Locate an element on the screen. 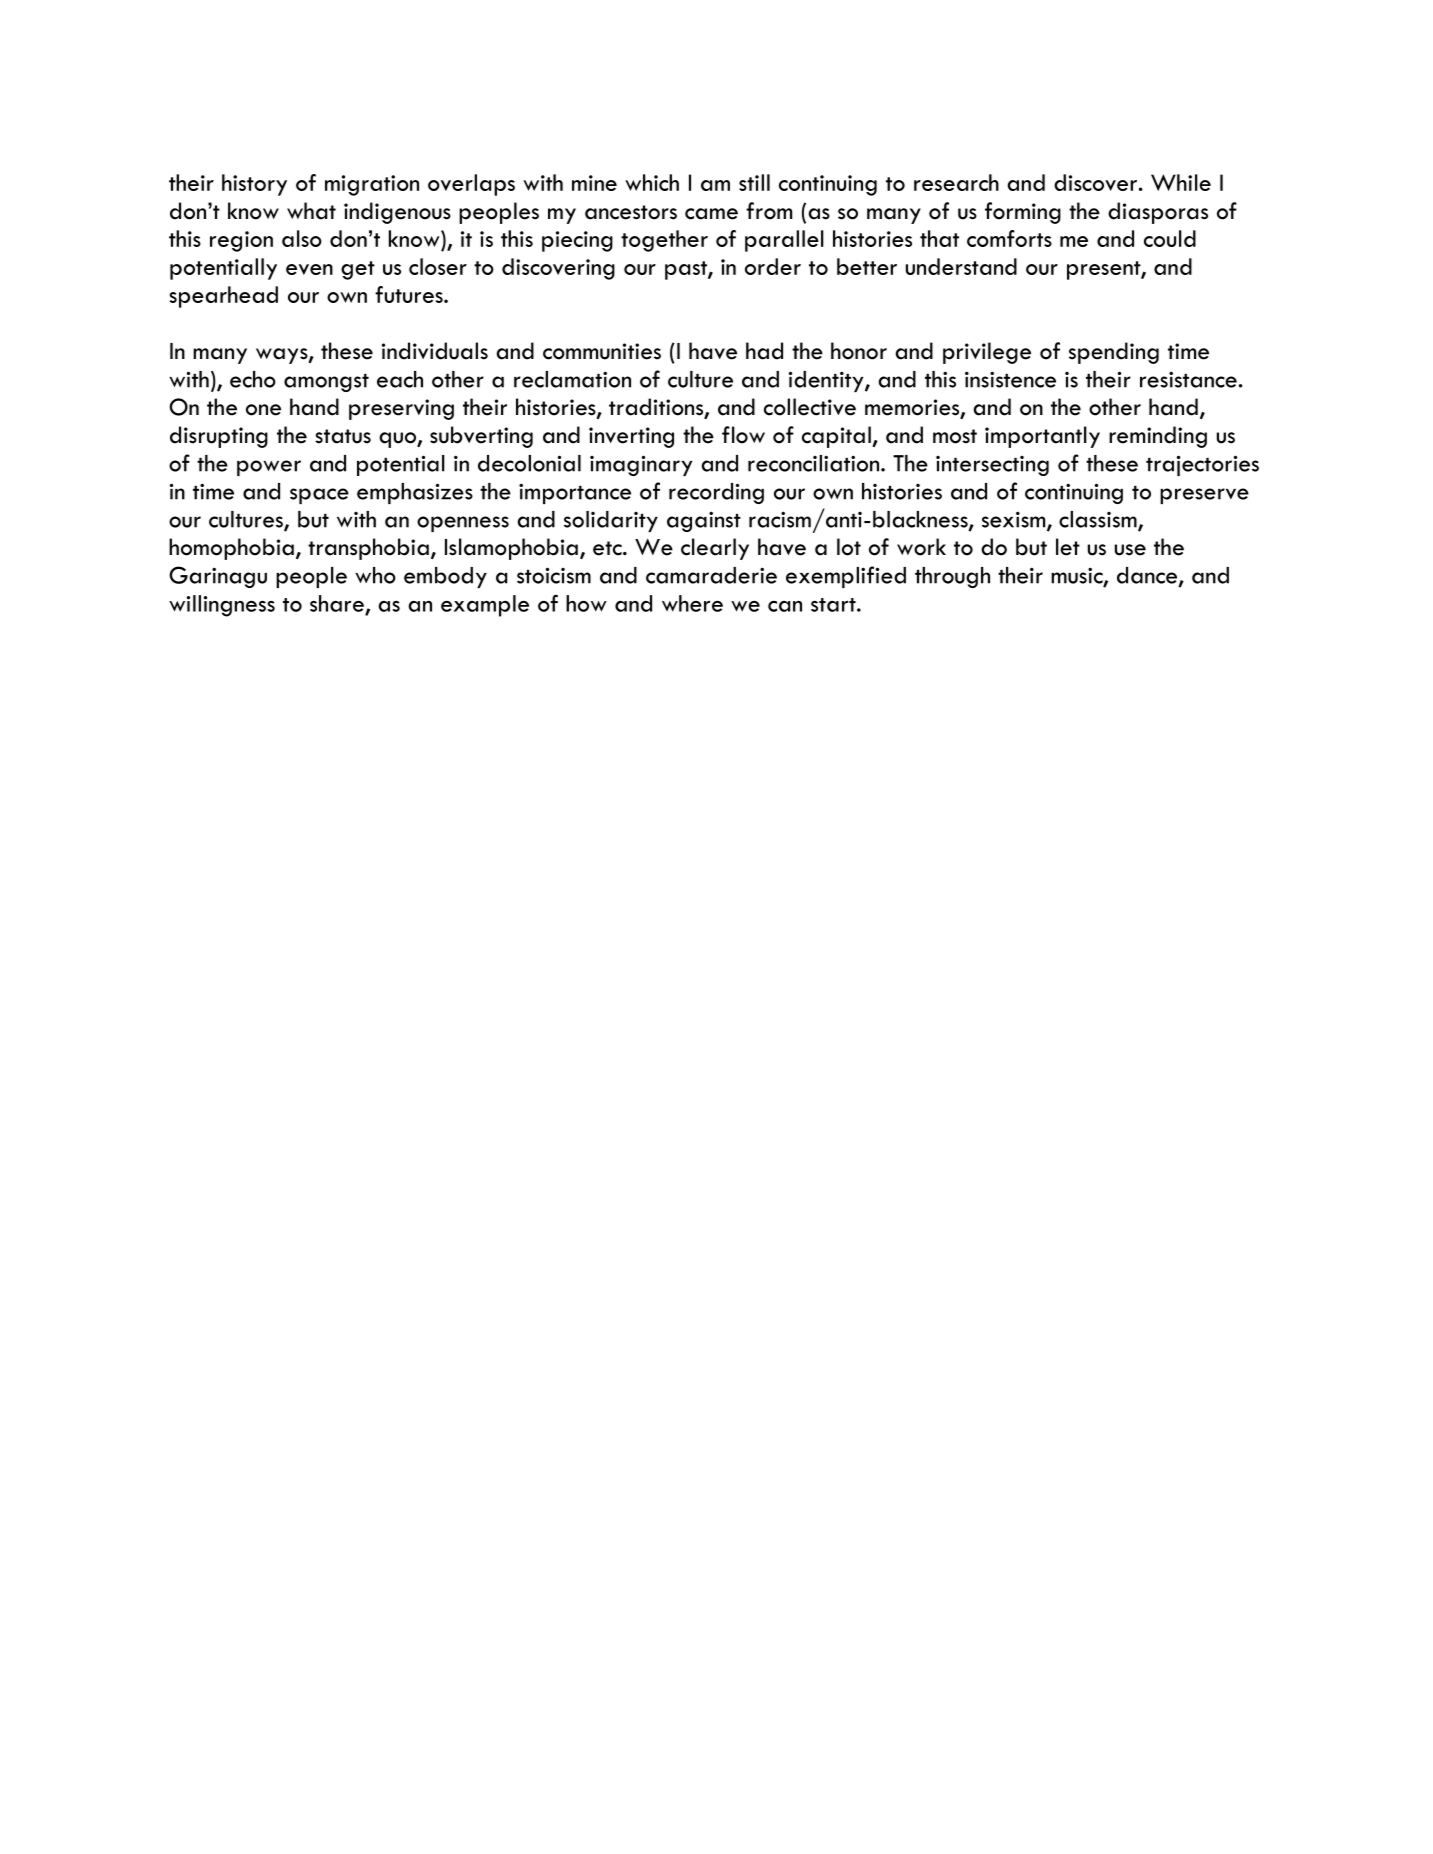 Image resolution: width=1433 pixels, height=1854 pixels. futures is located at coordinates (410, 294).
